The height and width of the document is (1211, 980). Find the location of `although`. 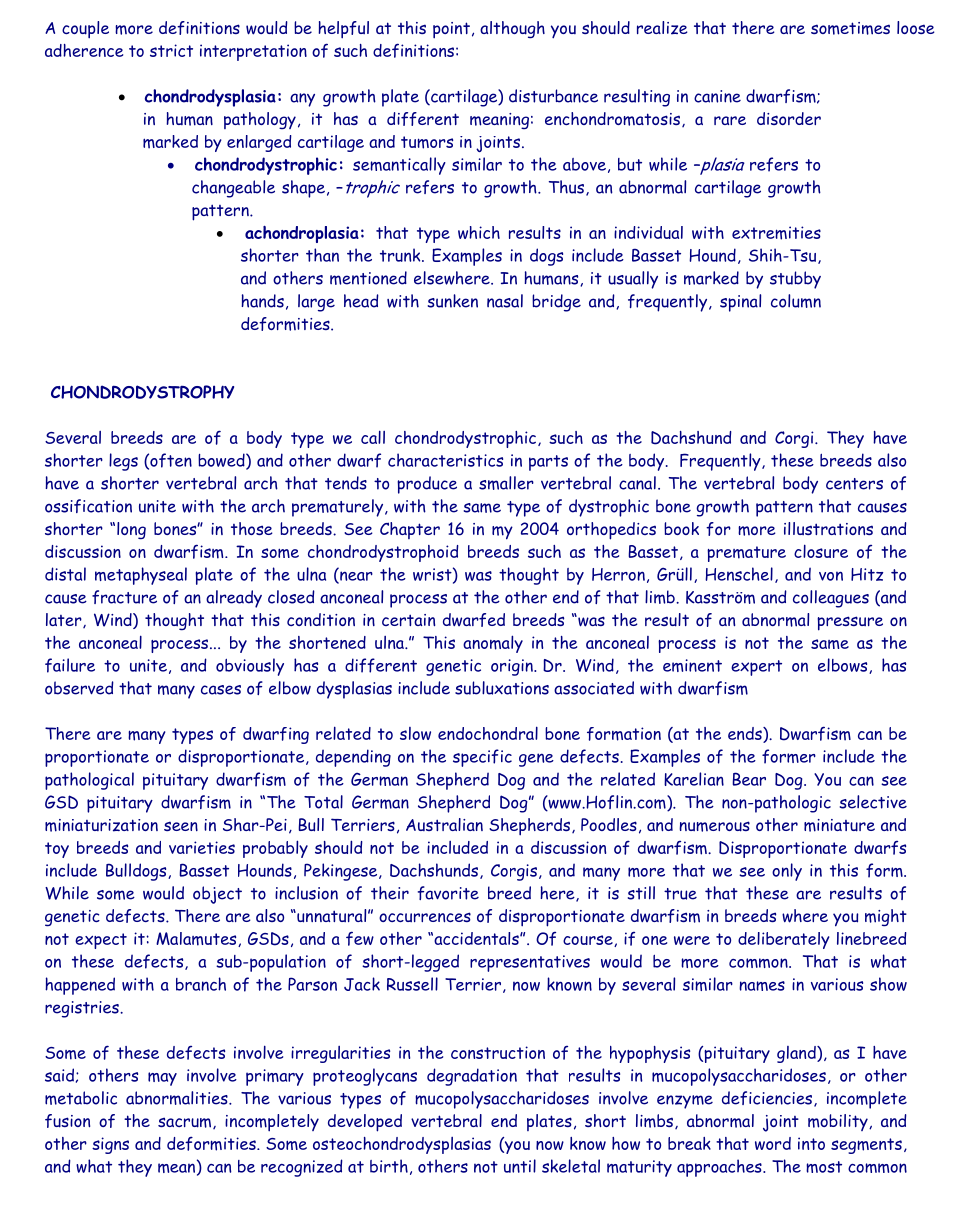

although is located at coordinates (512, 30).
